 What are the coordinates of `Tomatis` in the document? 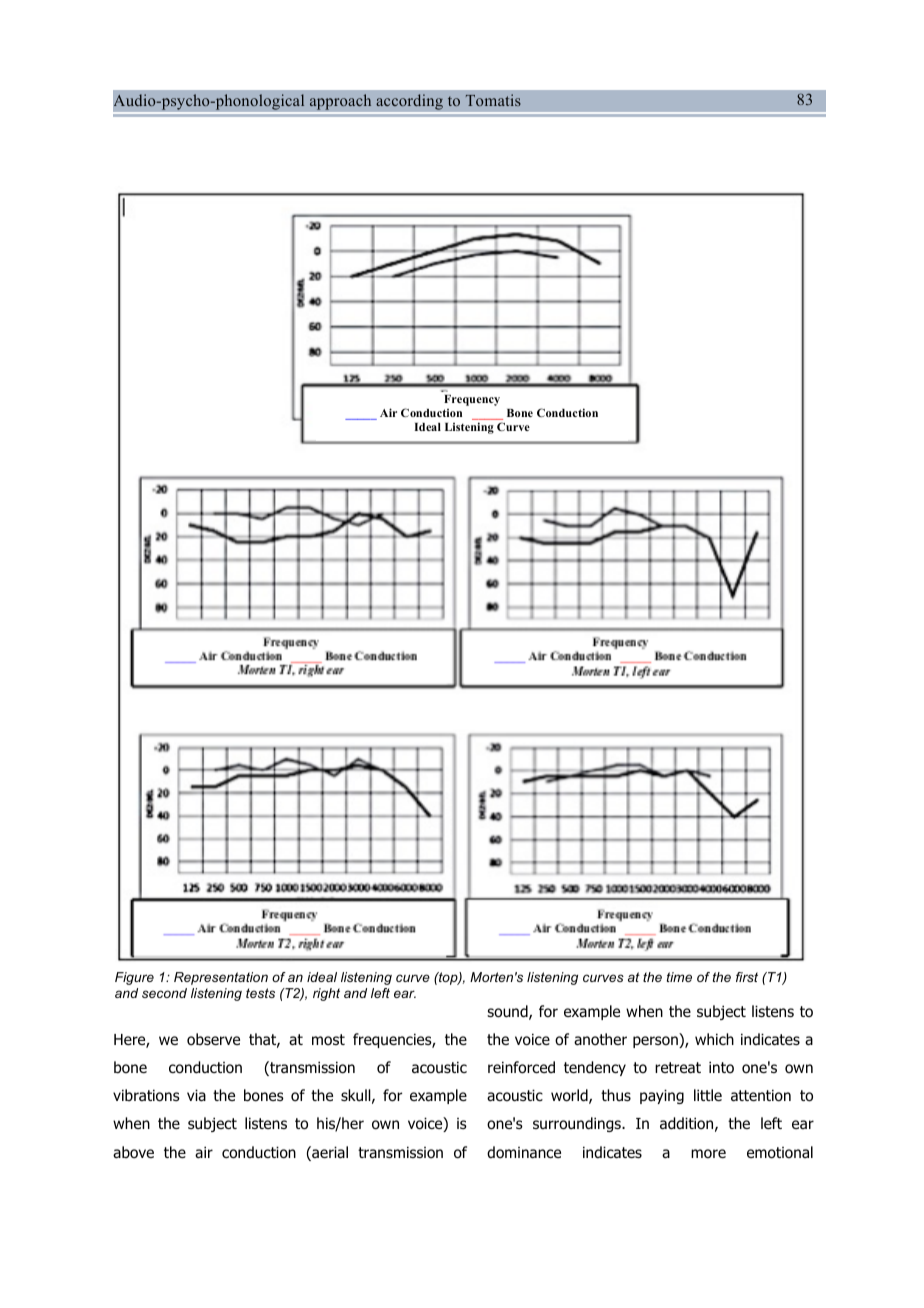 It's located at (493, 100).
